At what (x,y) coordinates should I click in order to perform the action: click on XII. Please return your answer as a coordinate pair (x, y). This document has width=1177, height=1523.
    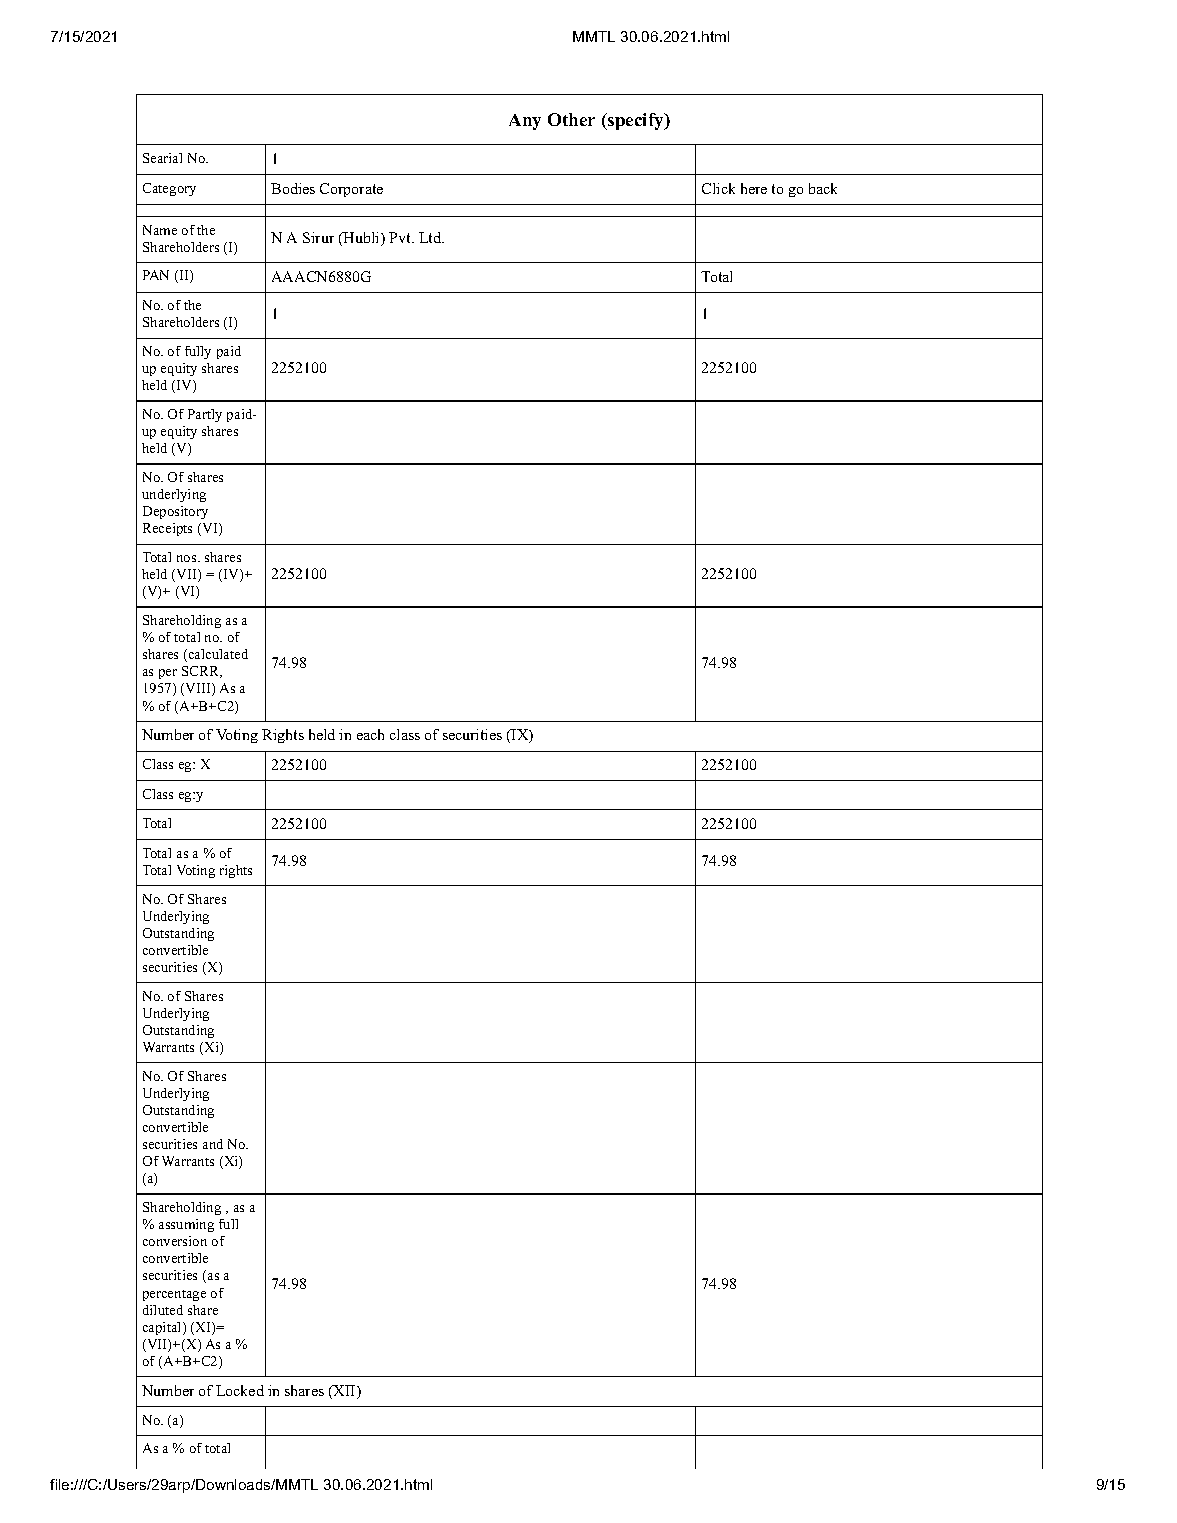
    Looking at the image, I should click on (344, 1392).
